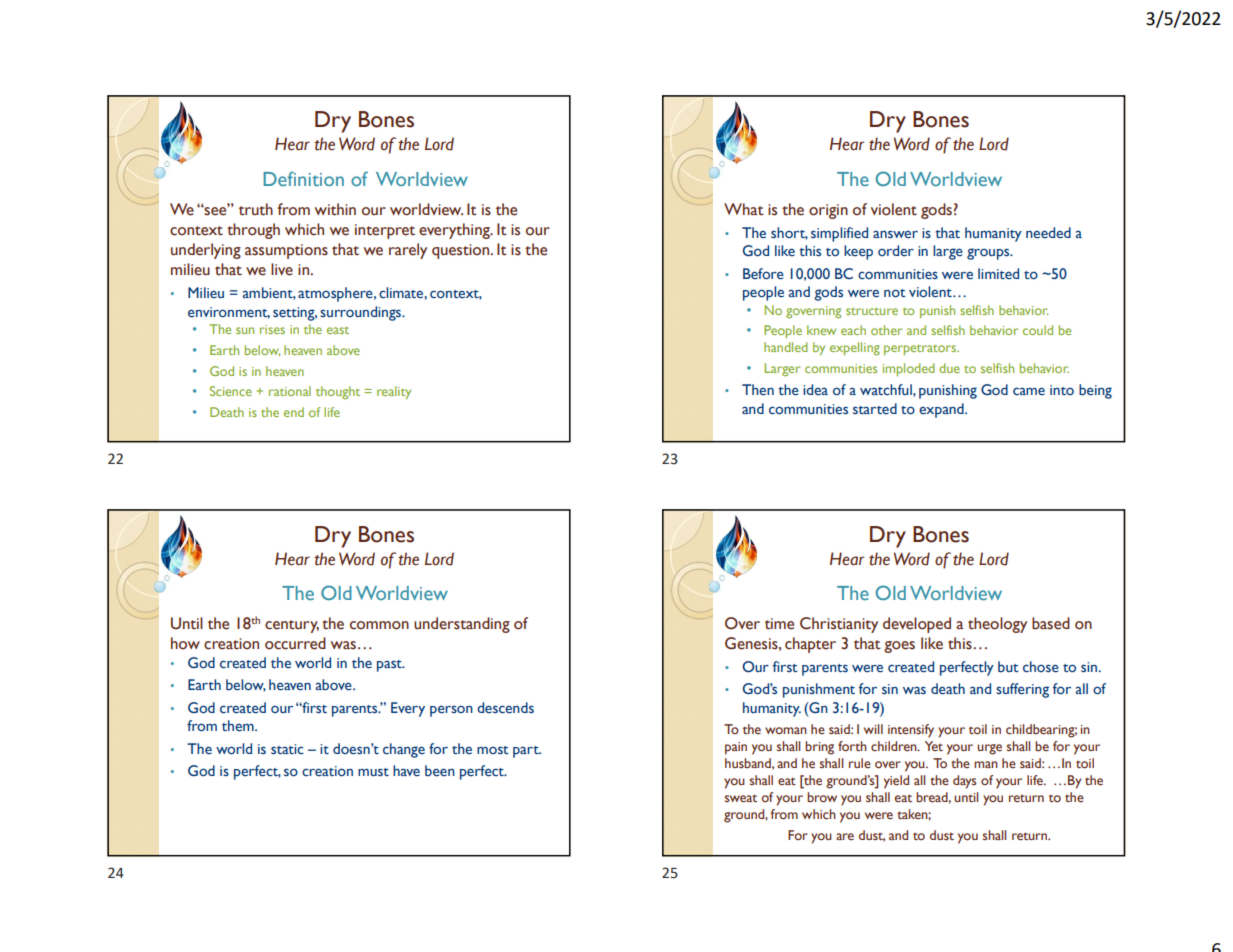  I want to click on but, so click(1008, 666).
